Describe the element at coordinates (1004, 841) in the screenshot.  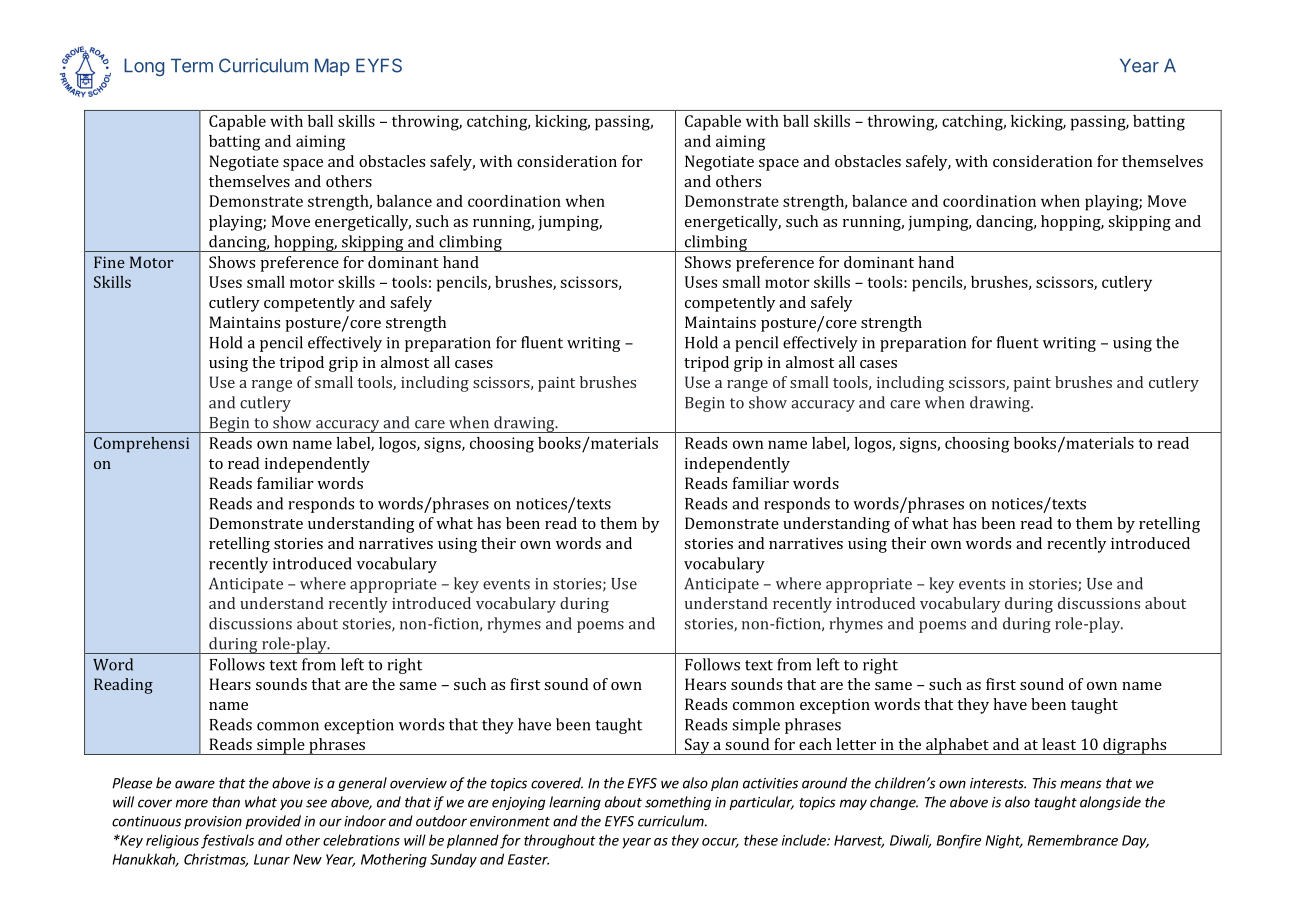
I see `Night` at that location.
